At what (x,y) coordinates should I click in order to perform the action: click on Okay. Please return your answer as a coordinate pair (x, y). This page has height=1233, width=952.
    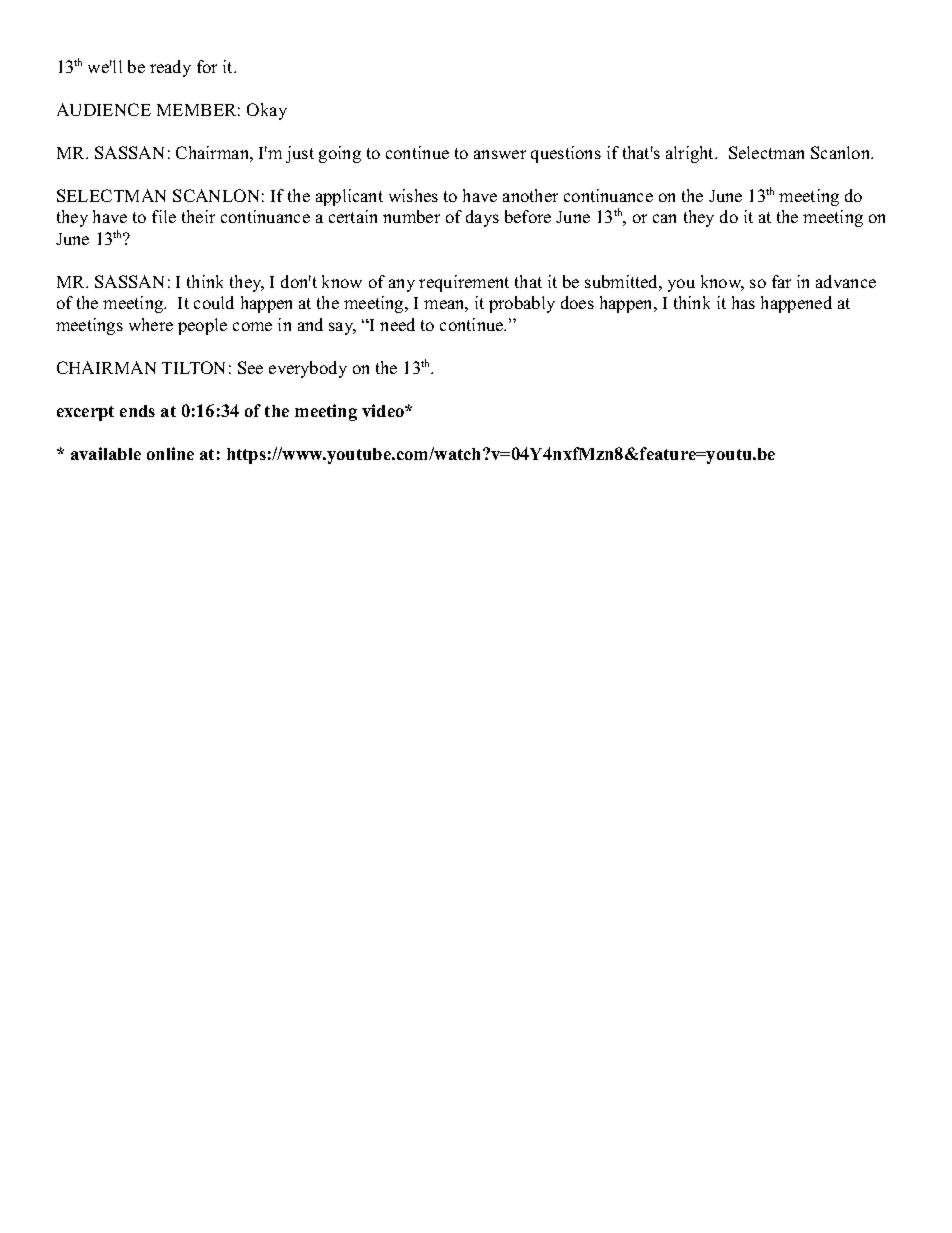
    Looking at the image, I should click on (267, 111).
